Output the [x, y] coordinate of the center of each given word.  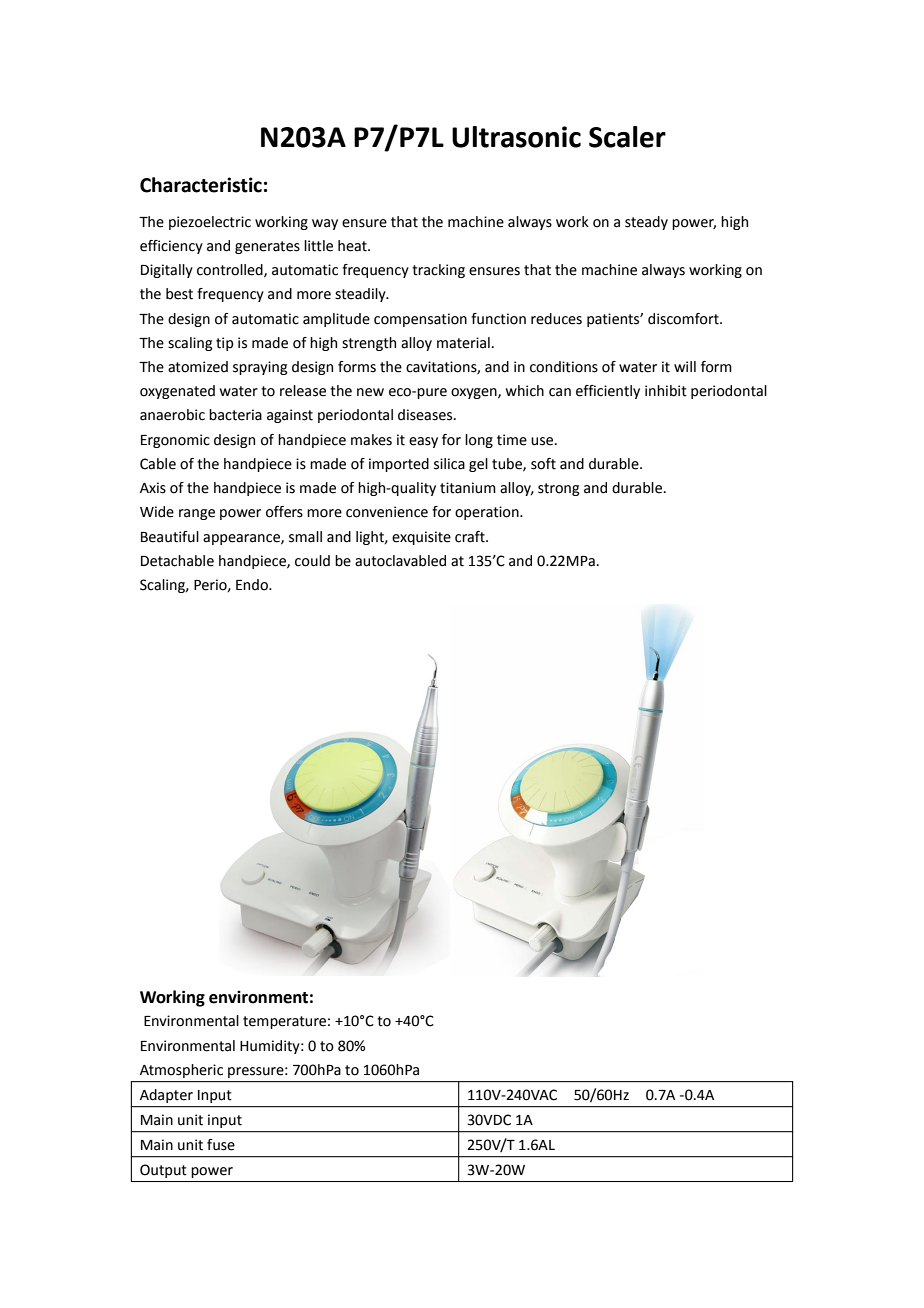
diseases [426, 415]
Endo [253, 585]
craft [471, 537]
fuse [221, 1145]
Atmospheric [181, 1071]
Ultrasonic [516, 137]
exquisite [421, 538]
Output [163, 1171]
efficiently [608, 392]
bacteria [235, 415]
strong [558, 489]
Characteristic [201, 185]
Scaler [627, 137]
